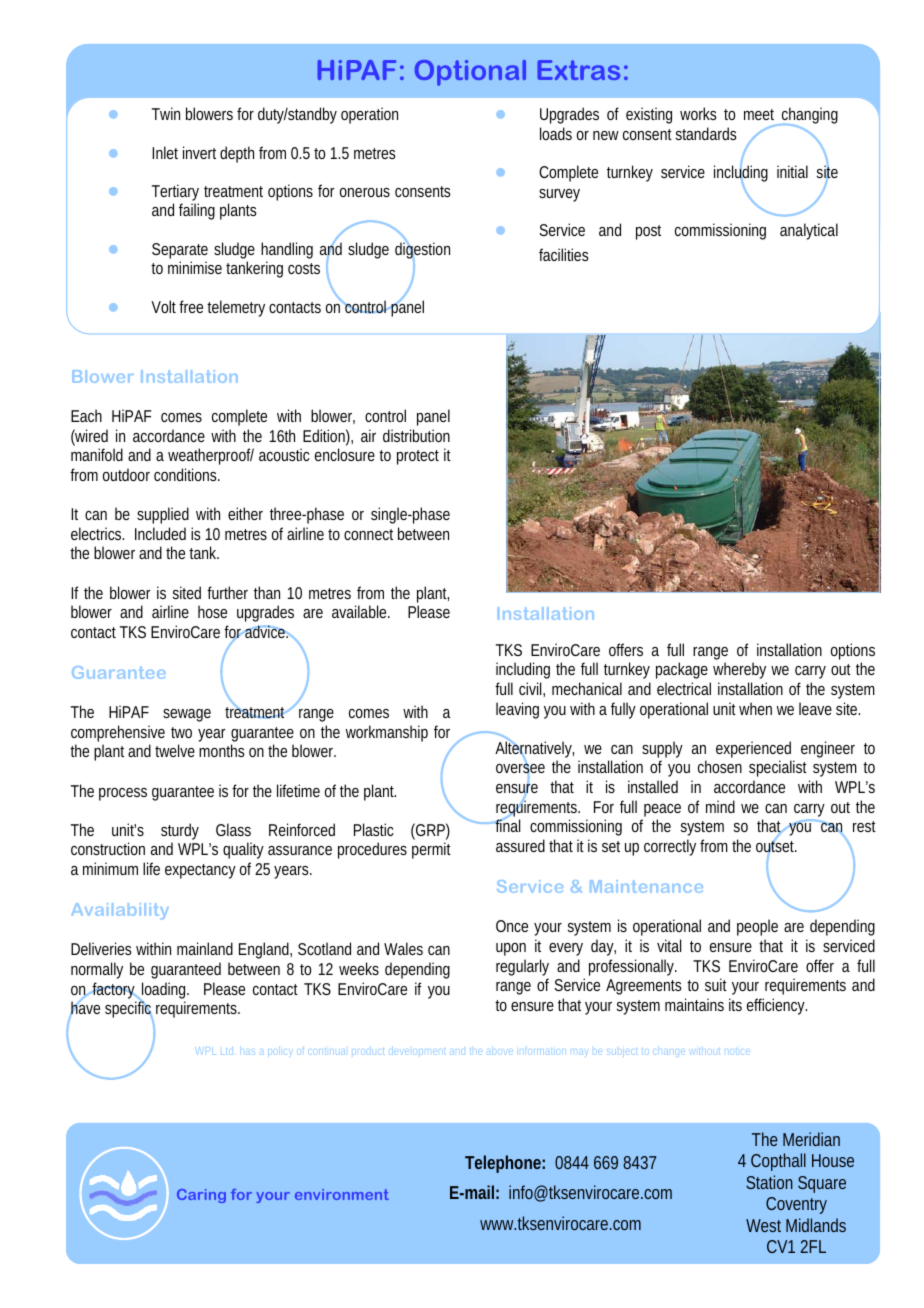 The height and width of the image is (1308, 924). What do you see at coordinates (759, 114) in the image?
I see `meet` at bounding box center [759, 114].
